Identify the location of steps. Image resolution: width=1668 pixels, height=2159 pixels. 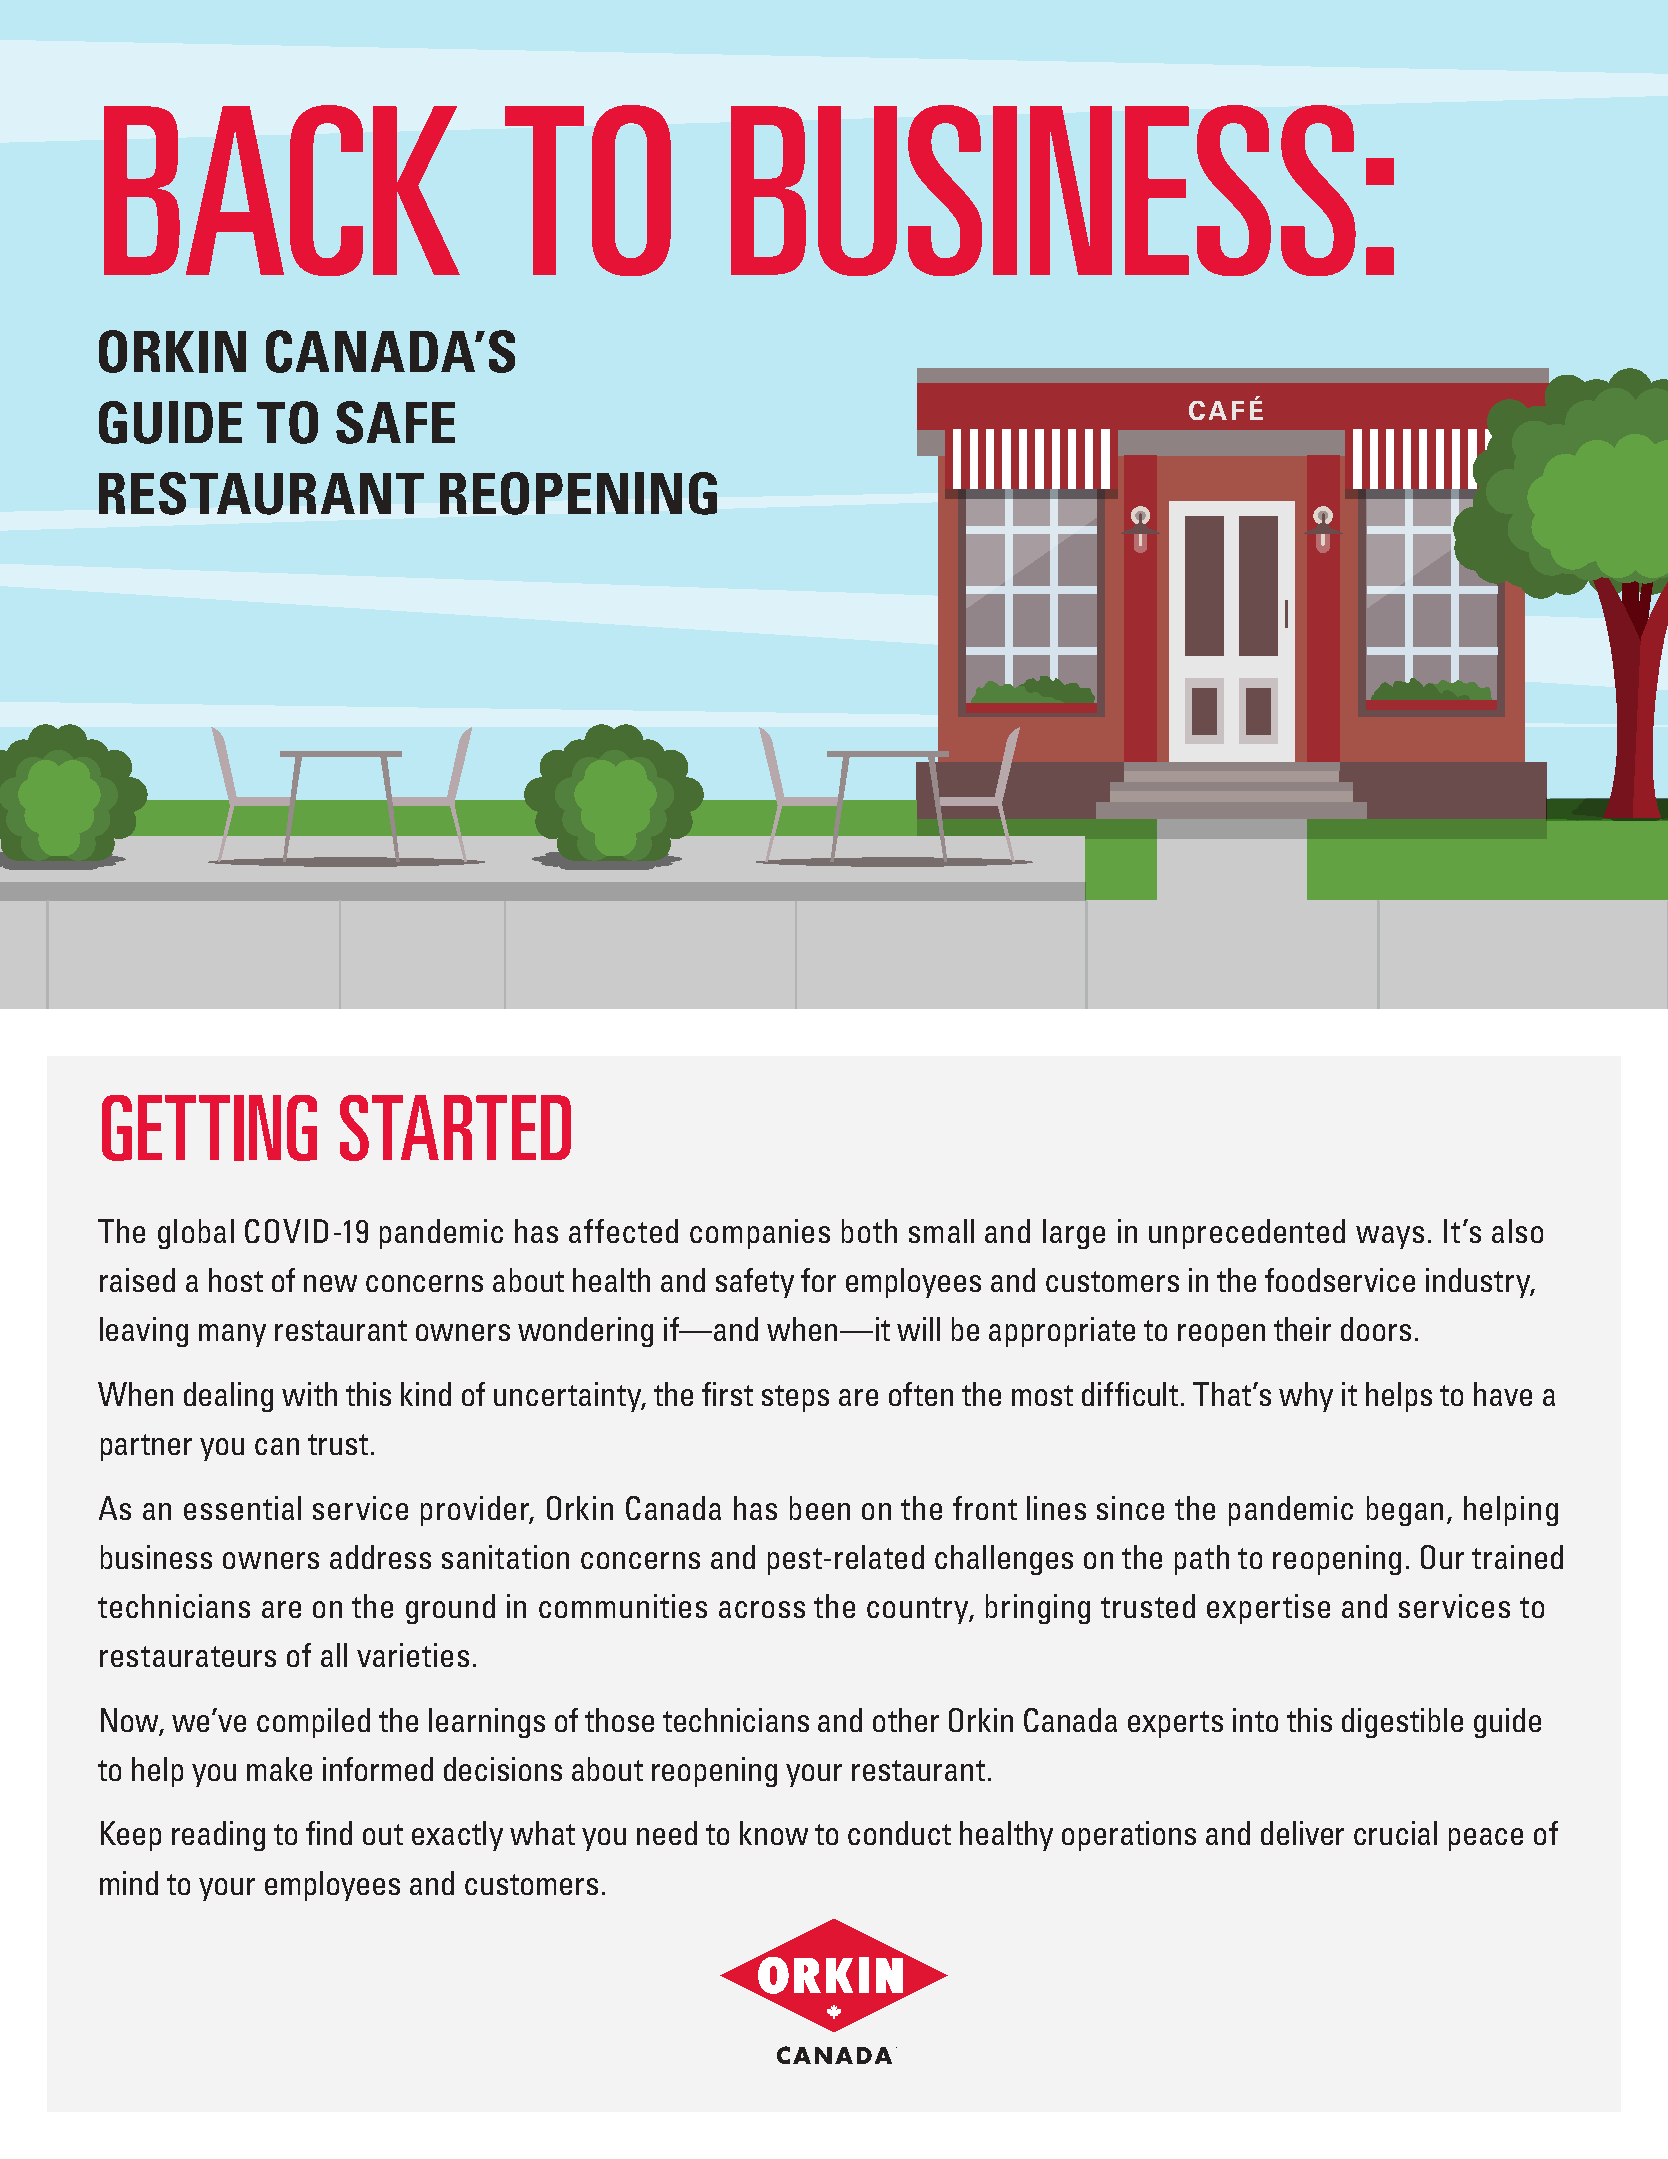
(795, 1398).
